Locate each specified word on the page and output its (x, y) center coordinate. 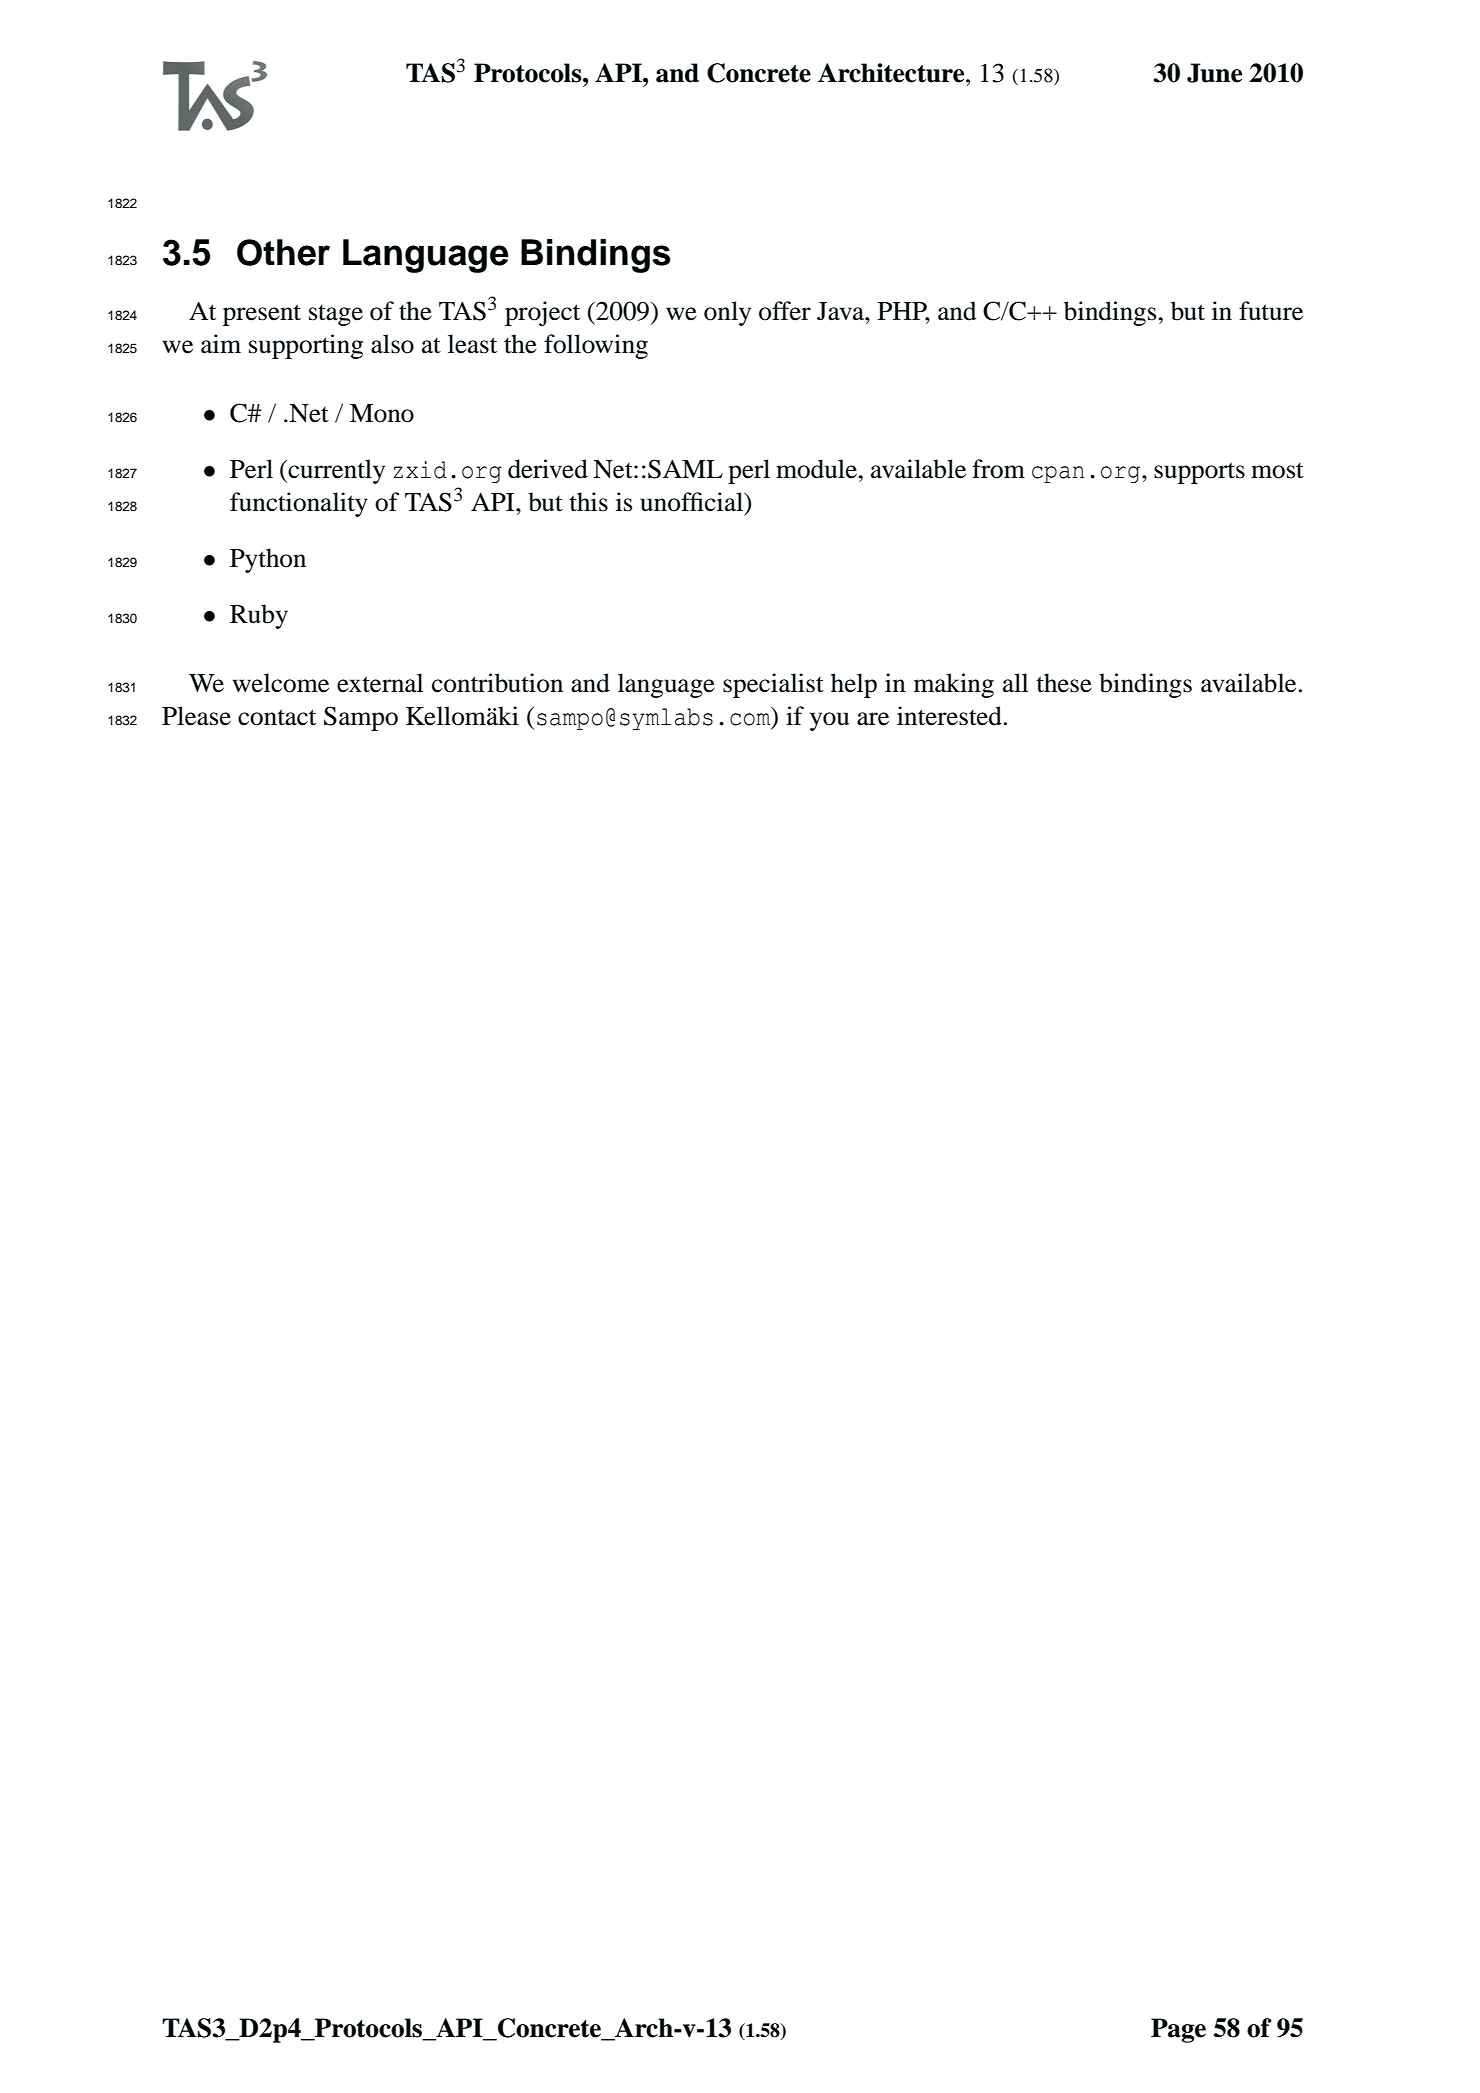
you (829, 721)
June (1214, 73)
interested (949, 716)
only (727, 313)
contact (277, 717)
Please (196, 716)
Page (1178, 2030)
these (1064, 683)
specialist (773, 685)
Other (283, 252)
